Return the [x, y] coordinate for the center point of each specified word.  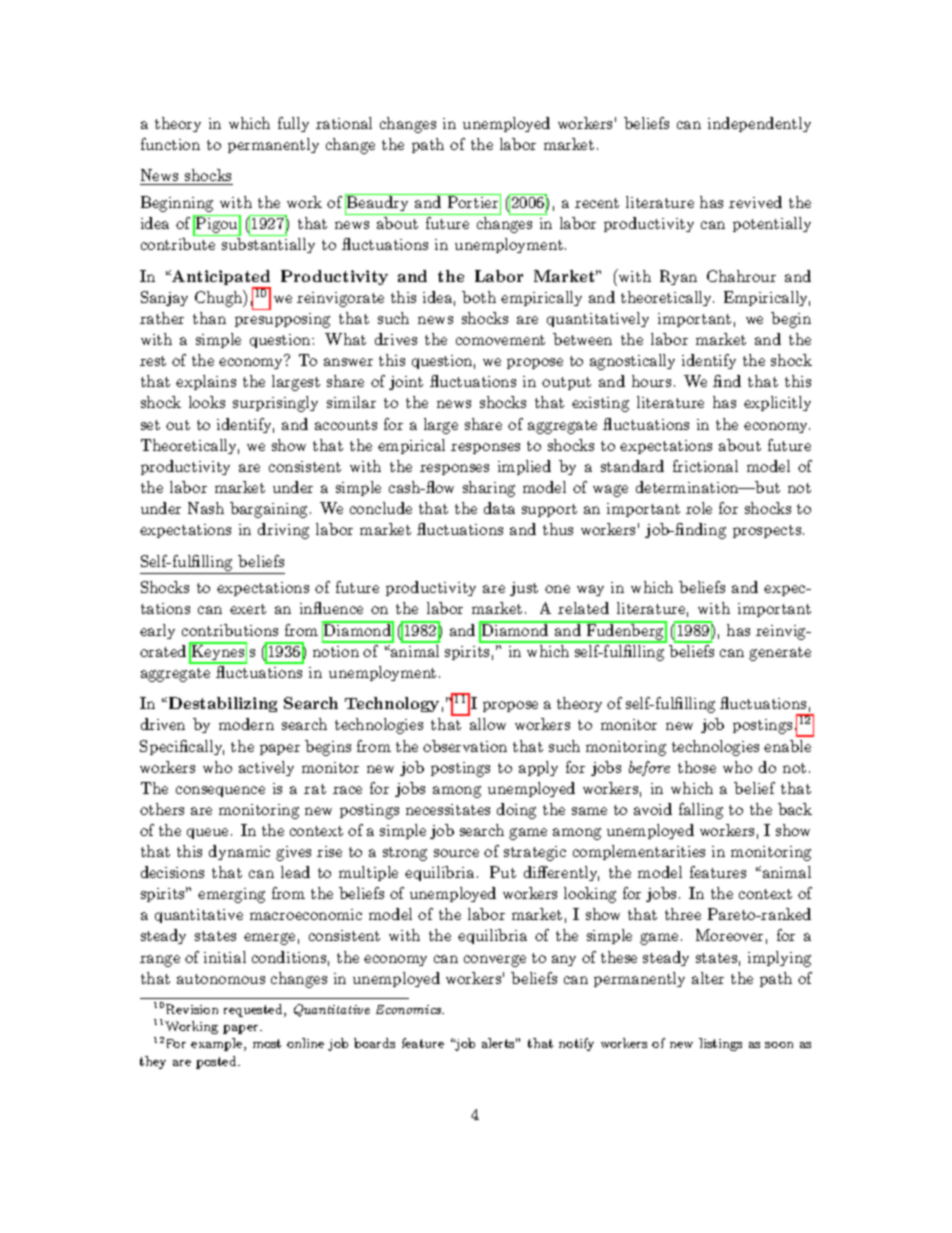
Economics [410, 1009]
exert [248, 609]
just [524, 589]
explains [206, 382]
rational [344, 123]
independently [759, 124]
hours [651, 381]
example [218, 1044]
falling [701, 811]
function [170, 144]
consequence [220, 791]
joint [406, 383]
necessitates [448, 809]
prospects [767, 531]
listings [720, 1044]
